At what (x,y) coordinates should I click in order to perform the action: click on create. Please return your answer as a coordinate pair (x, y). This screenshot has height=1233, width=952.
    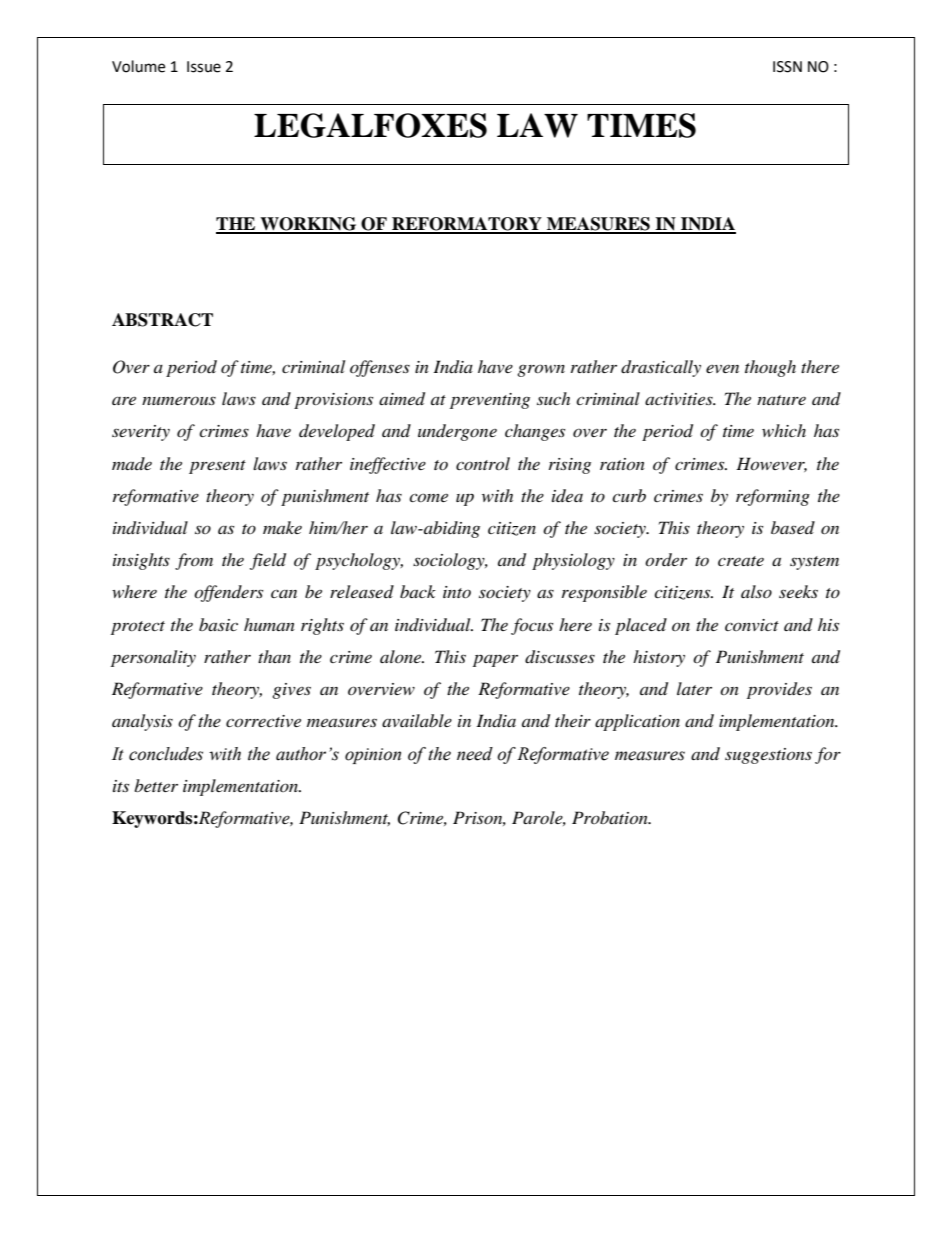
    Looking at the image, I should click on (741, 561).
